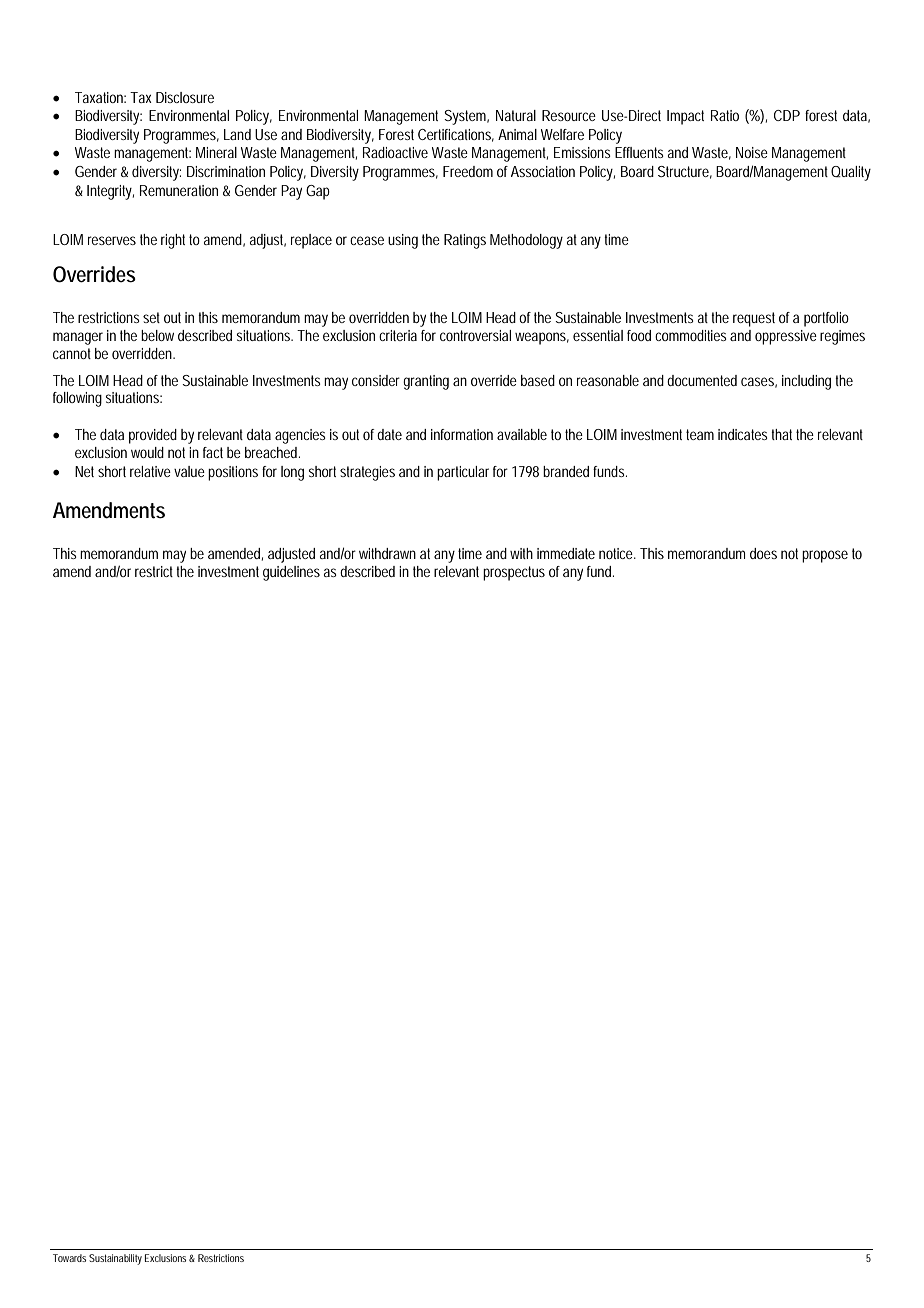 Image resolution: width=924 pixels, height=1308 pixels. I want to click on Noise, so click(752, 152).
